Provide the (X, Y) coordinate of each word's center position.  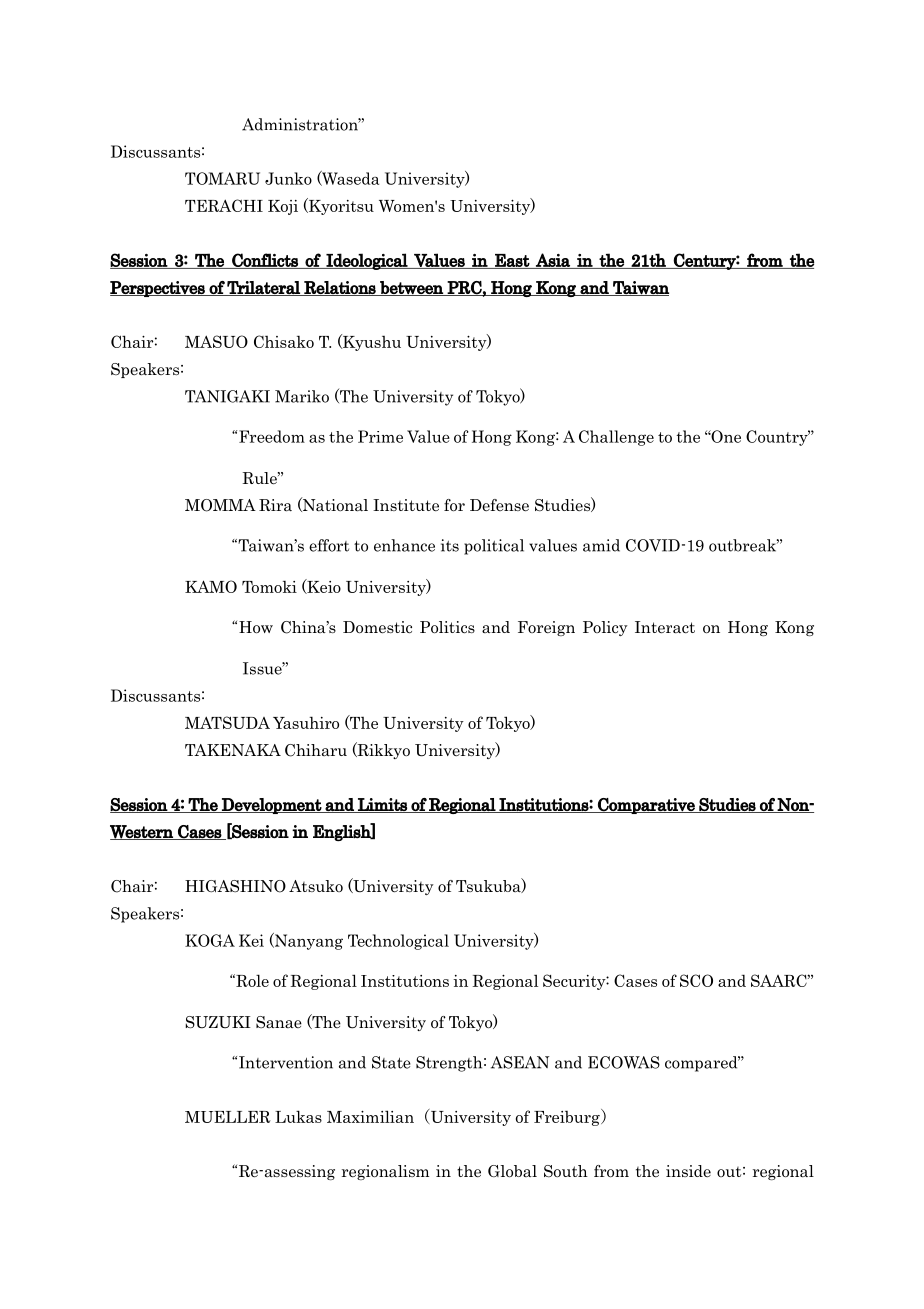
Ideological (367, 261)
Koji (283, 207)
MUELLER (228, 1117)
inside (688, 1171)
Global (512, 1171)
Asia (553, 261)
